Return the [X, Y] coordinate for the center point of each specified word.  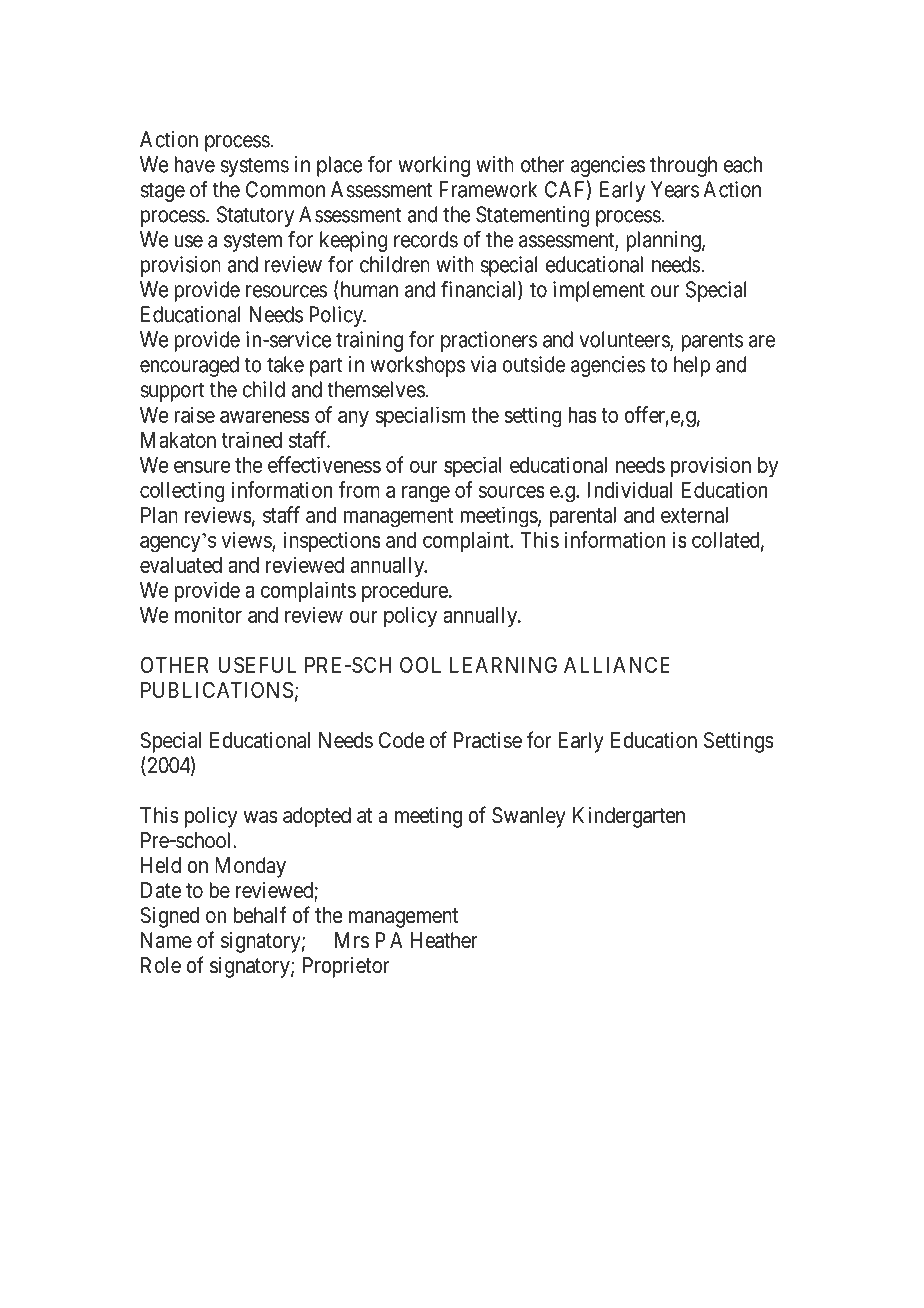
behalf [259, 915]
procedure [405, 592]
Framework [488, 189]
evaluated [181, 565]
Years [675, 189]
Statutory [255, 216]
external [694, 515]
